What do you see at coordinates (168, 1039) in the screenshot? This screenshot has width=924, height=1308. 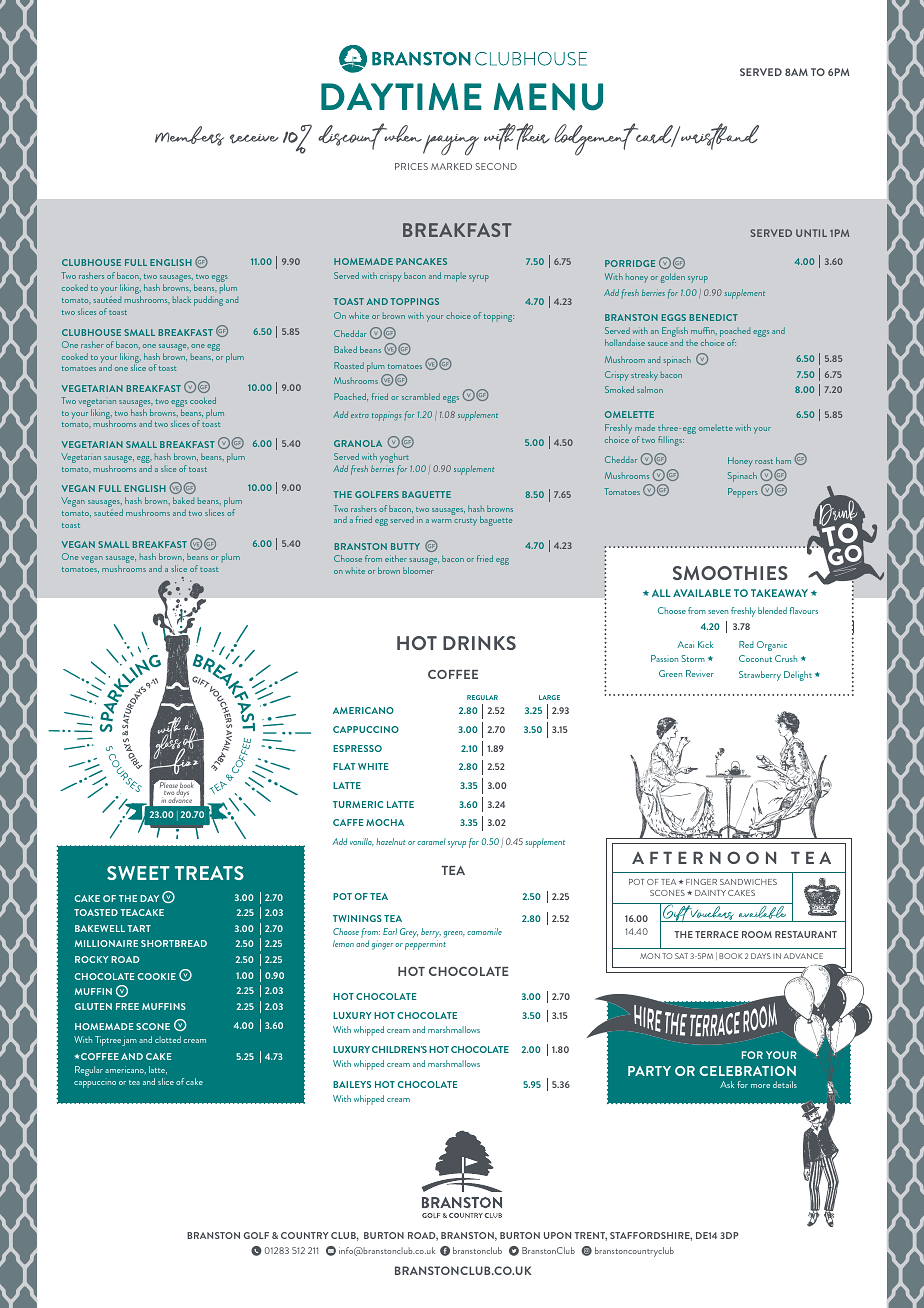 I see `clotted` at bounding box center [168, 1039].
